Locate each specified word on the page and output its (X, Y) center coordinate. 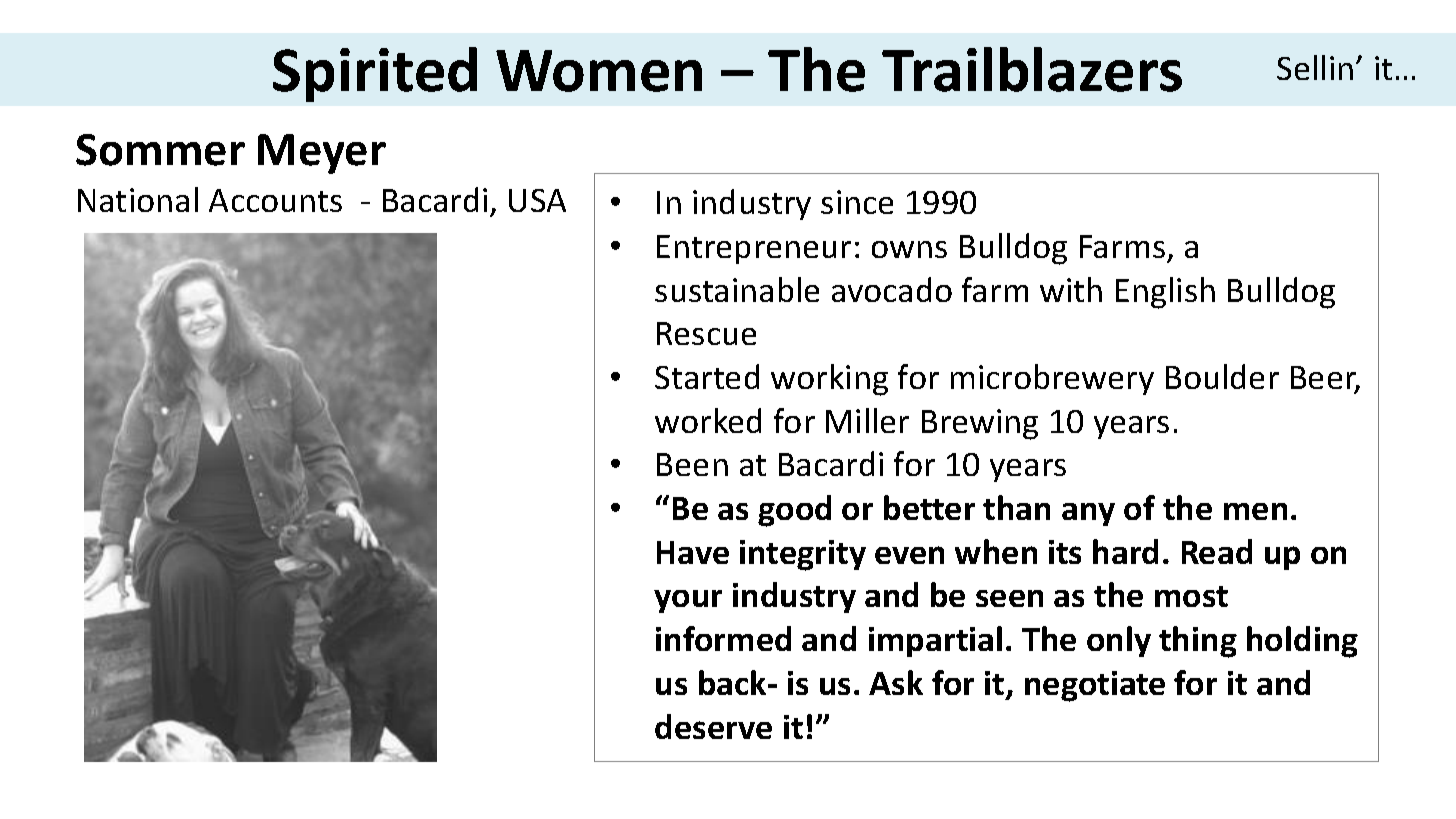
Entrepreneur (754, 249)
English (1165, 293)
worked (708, 420)
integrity (803, 555)
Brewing (980, 424)
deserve (713, 726)
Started (707, 376)
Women (599, 71)
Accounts (275, 200)
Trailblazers (1032, 69)
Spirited (375, 74)
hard (1125, 551)
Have (693, 552)
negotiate (1095, 686)
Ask (896, 682)
